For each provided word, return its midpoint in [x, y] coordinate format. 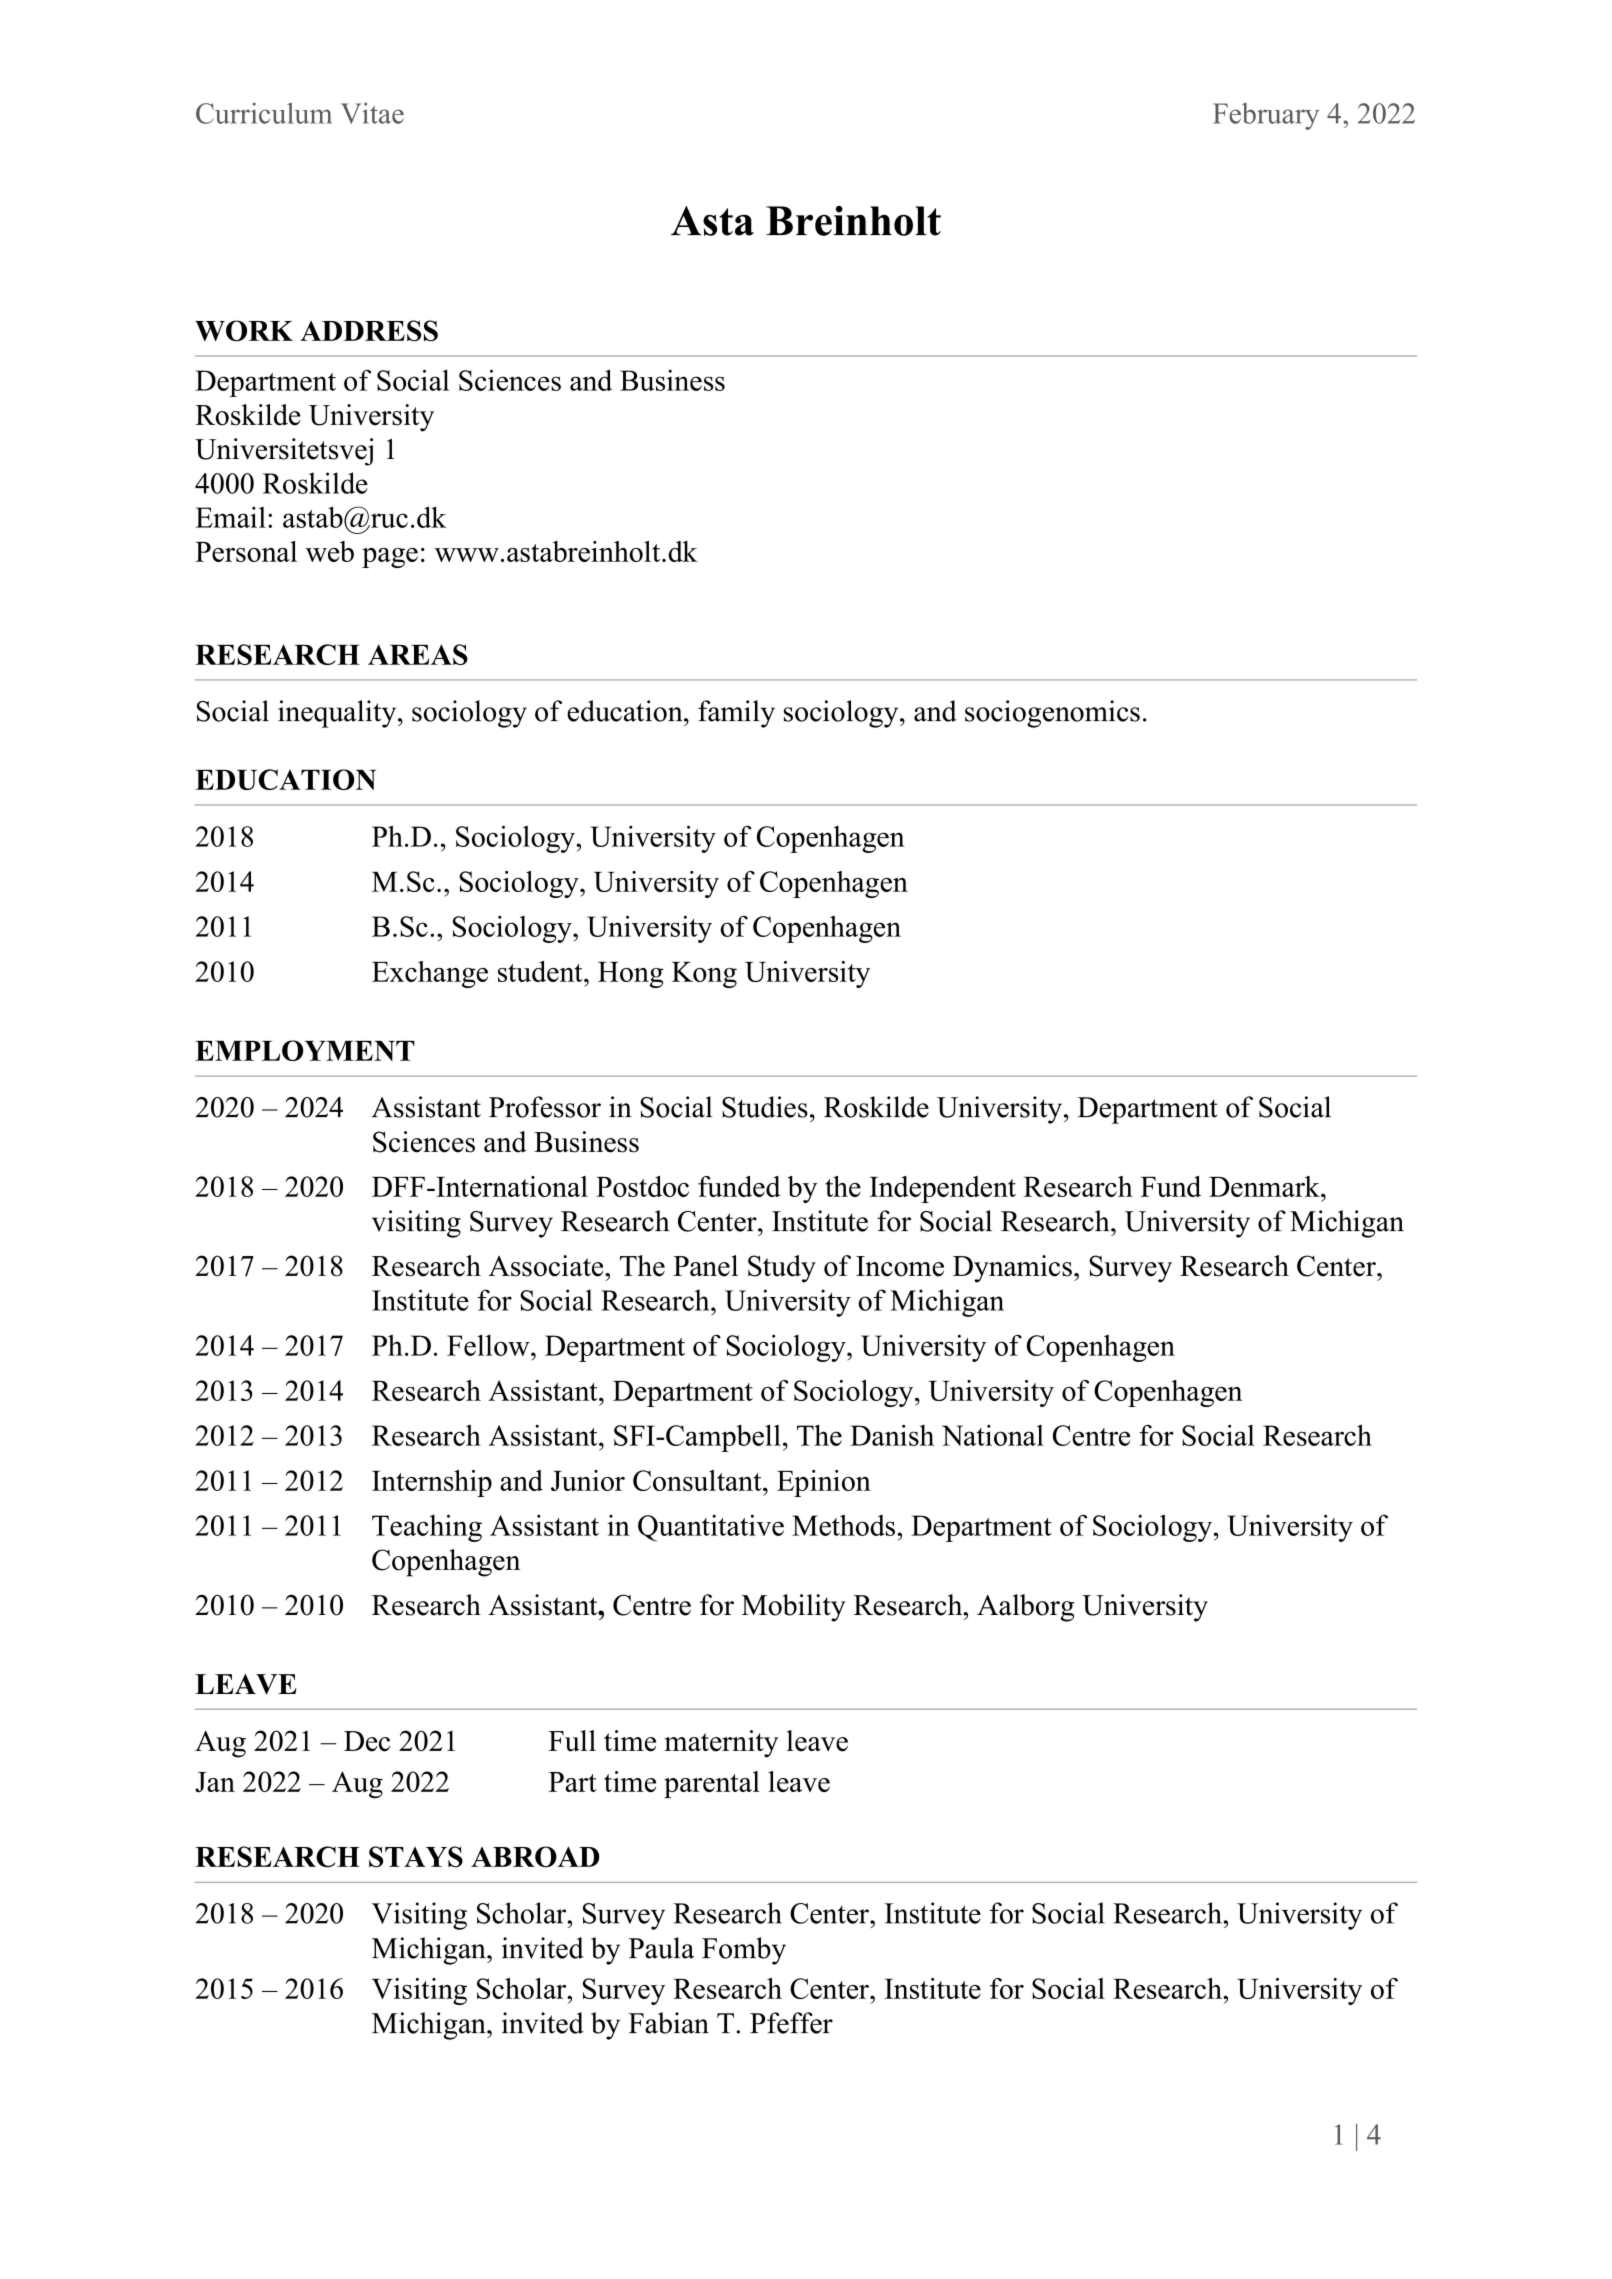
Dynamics [1012, 1269]
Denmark [1265, 1186]
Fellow [489, 1345]
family [736, 714]
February [1266, 116]
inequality [338, 714]
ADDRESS [369, 331]
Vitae [372, 113]
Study [782, 1269]
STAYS [416, 1857]
